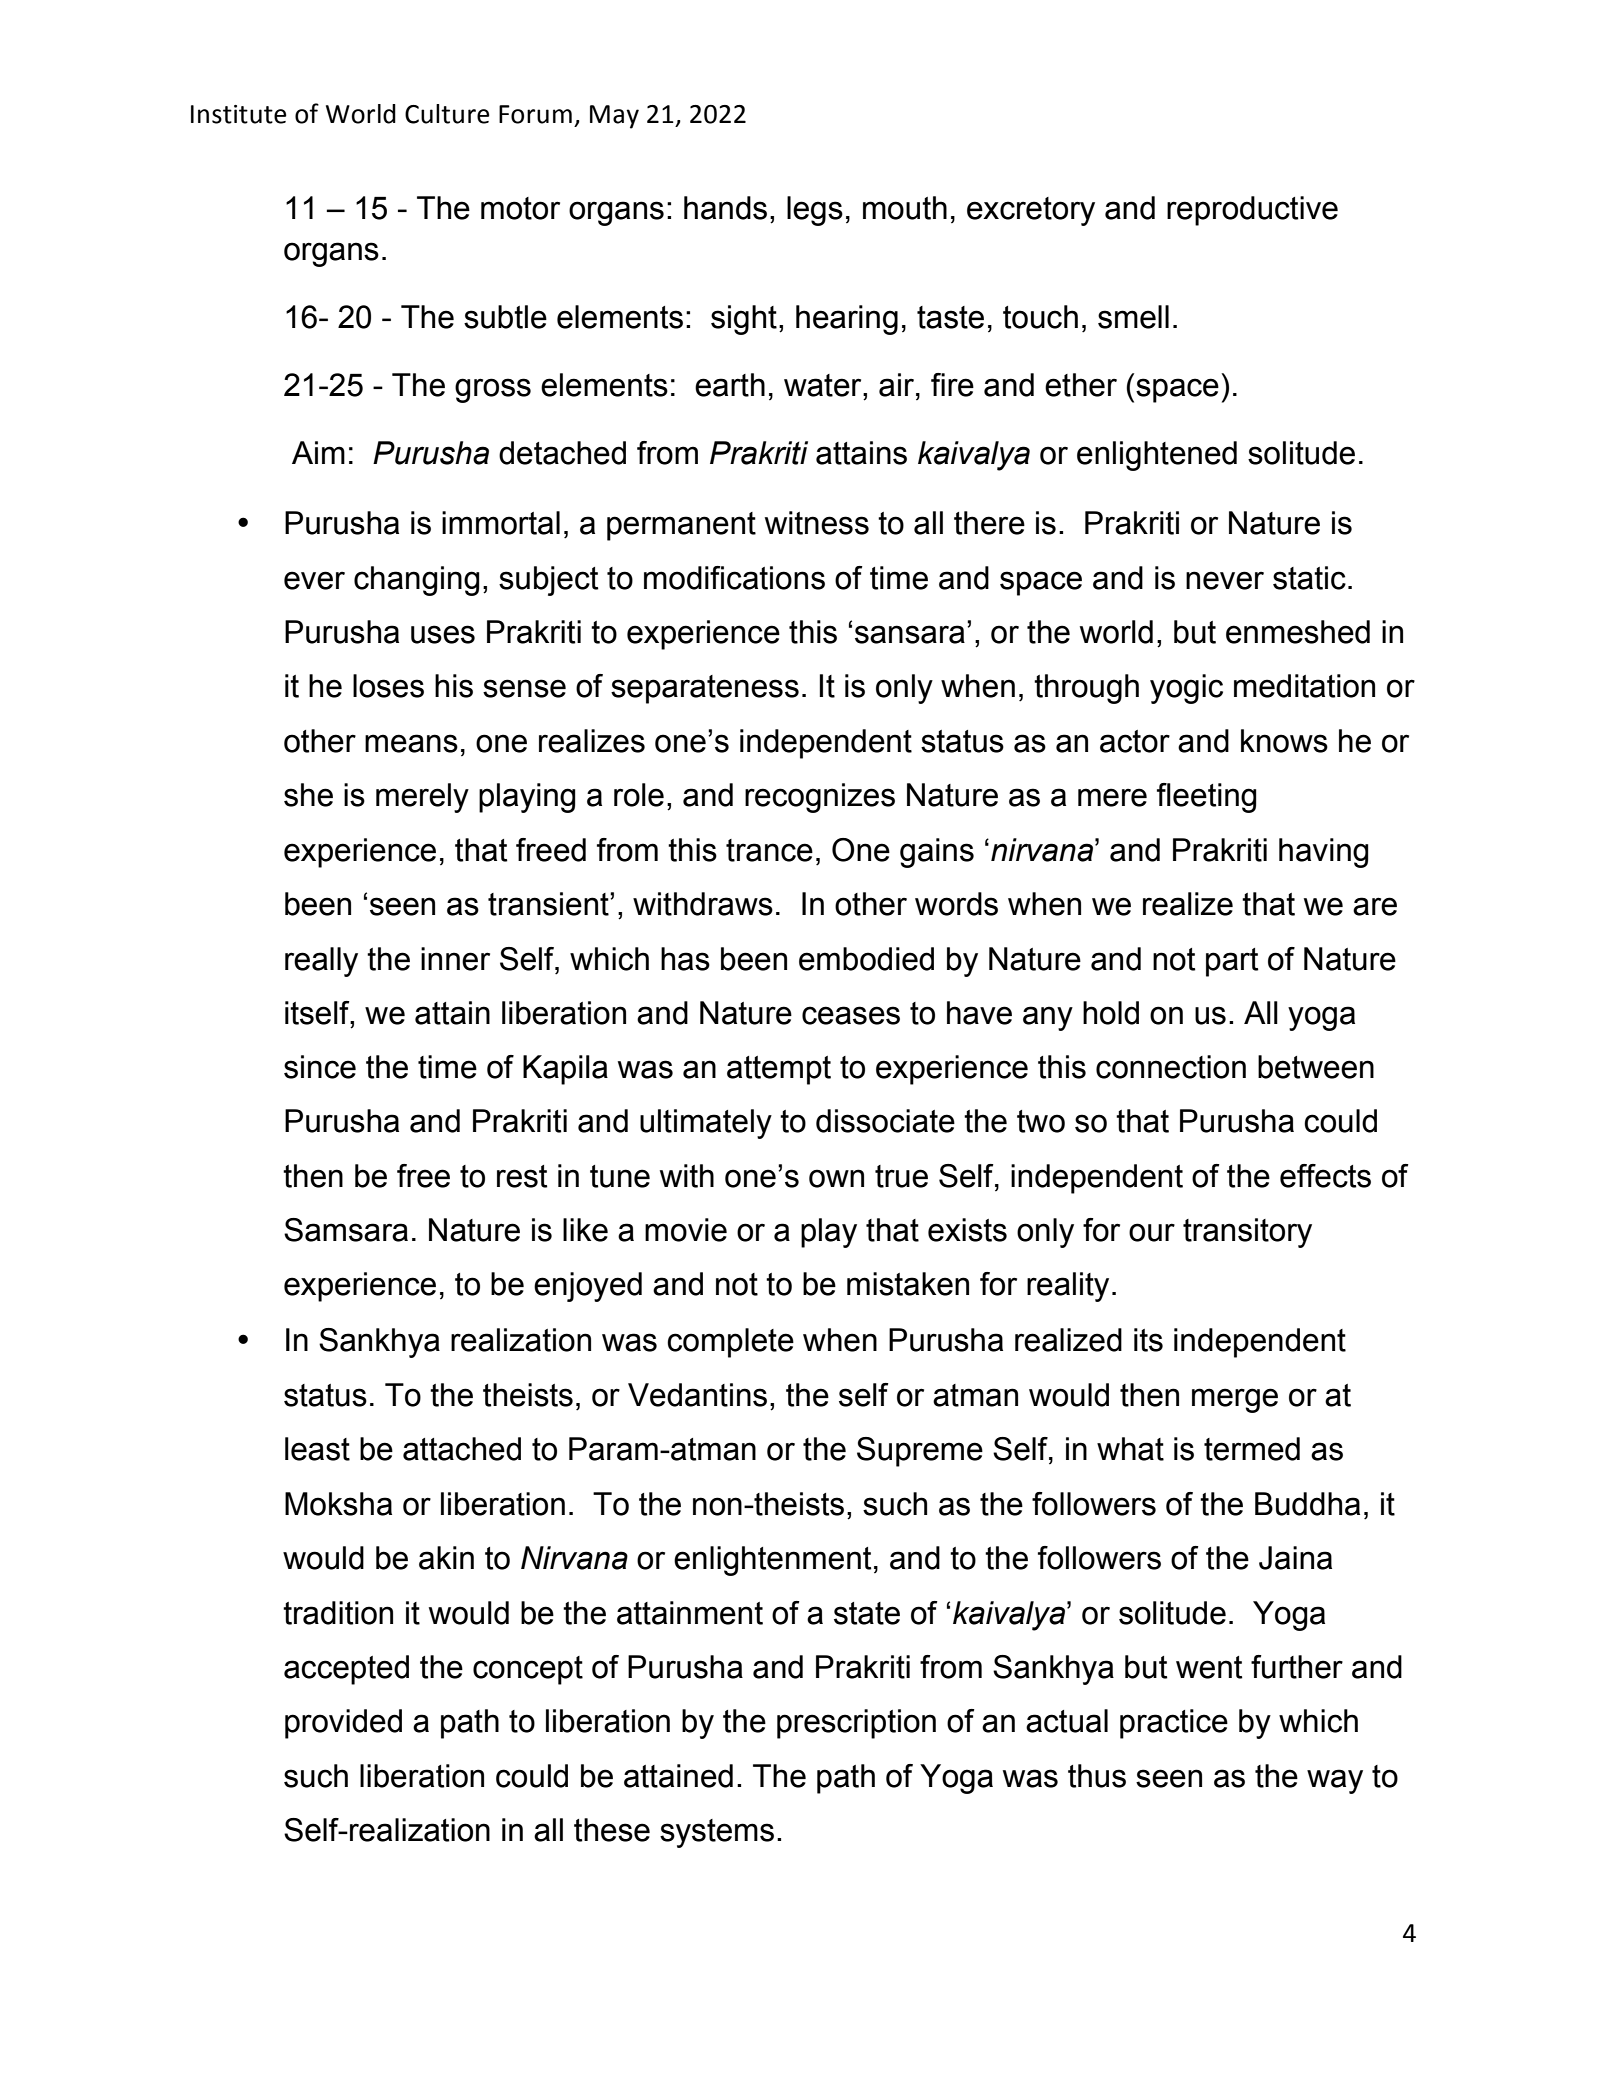  Describe the element at coordinates (1252, 211) in the document. I see `reproductive` at that location.
